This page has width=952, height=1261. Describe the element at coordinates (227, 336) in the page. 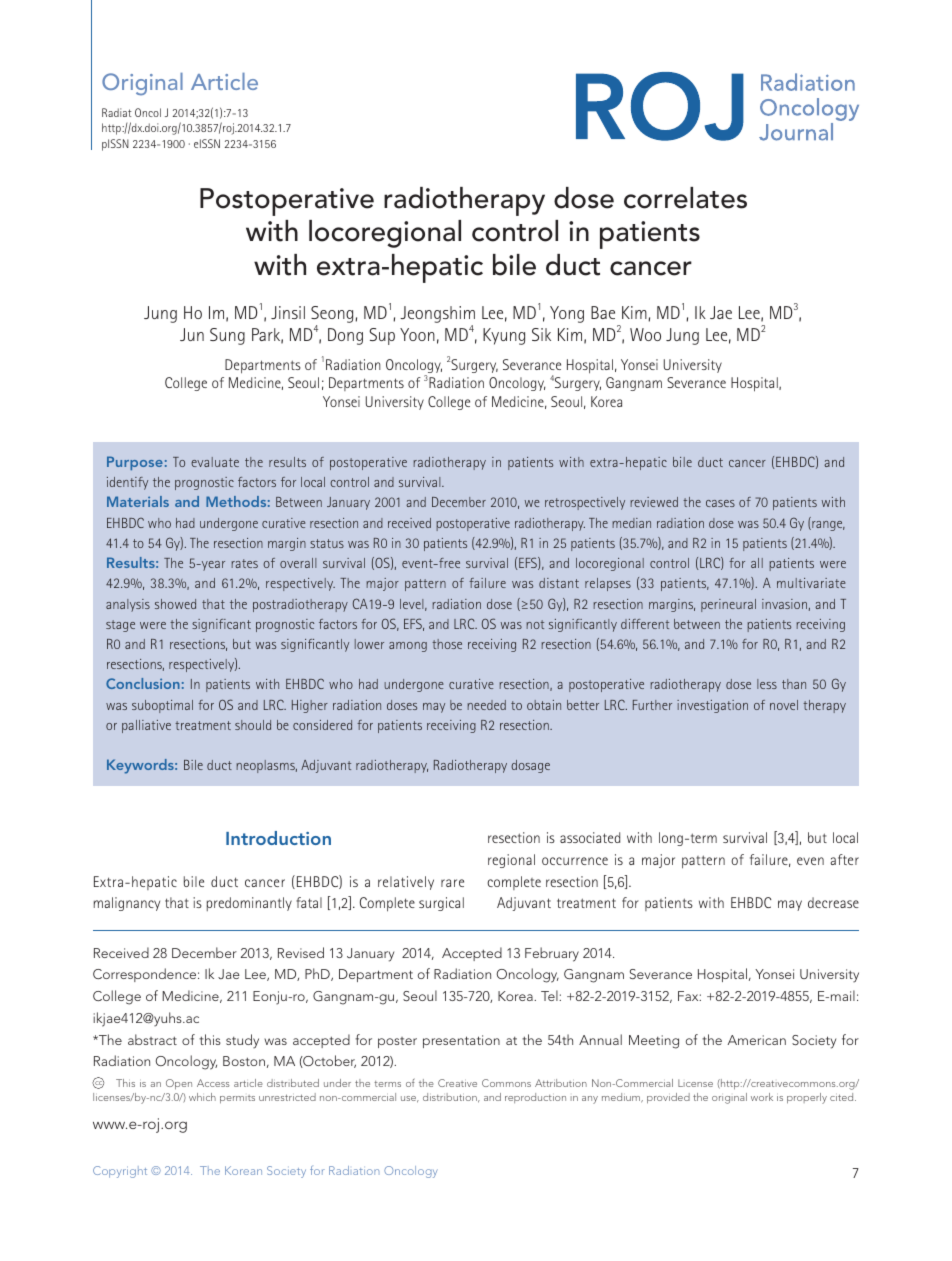

I see `Sung` at that location.
